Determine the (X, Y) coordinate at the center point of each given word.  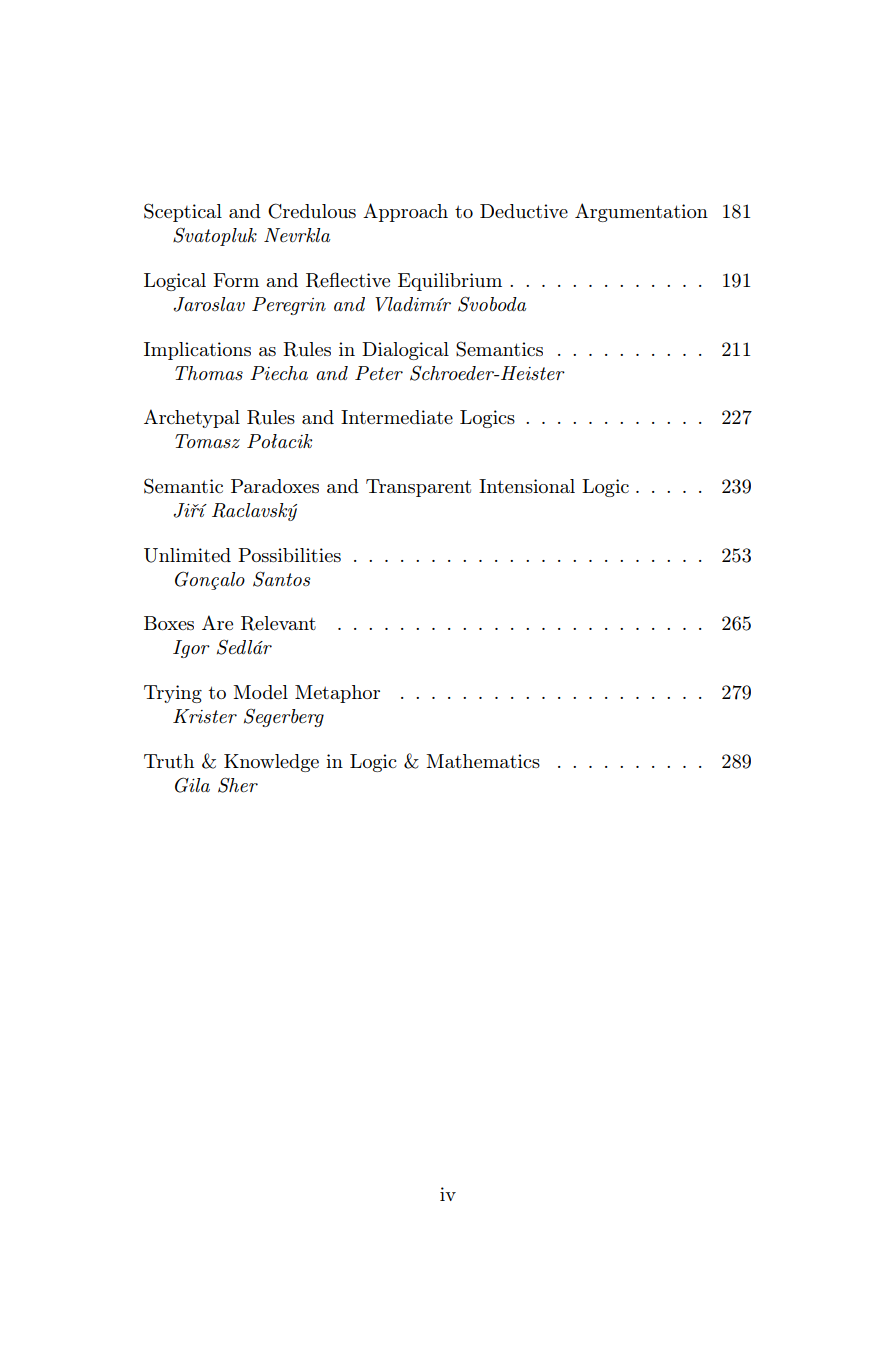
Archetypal (192, 418)
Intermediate (397, 417)
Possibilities (289, 555)
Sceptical (183, 212)
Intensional (527, 486)
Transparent (418, 488)
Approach (405, 212)
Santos (281, 579)
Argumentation (641, 212)
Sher (238, 785)
